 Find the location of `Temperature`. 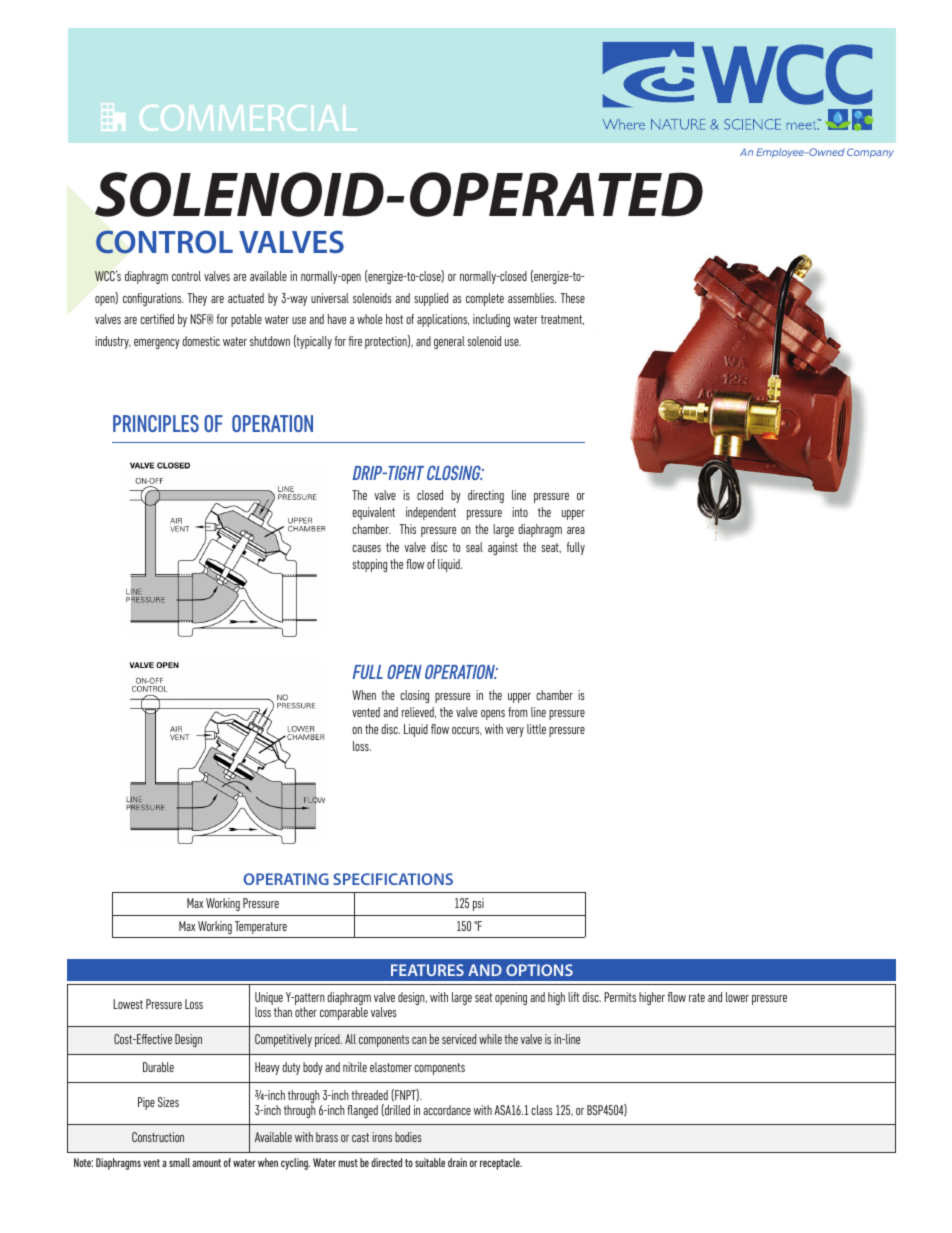

Temperature is located at coordinates (261, 927).
